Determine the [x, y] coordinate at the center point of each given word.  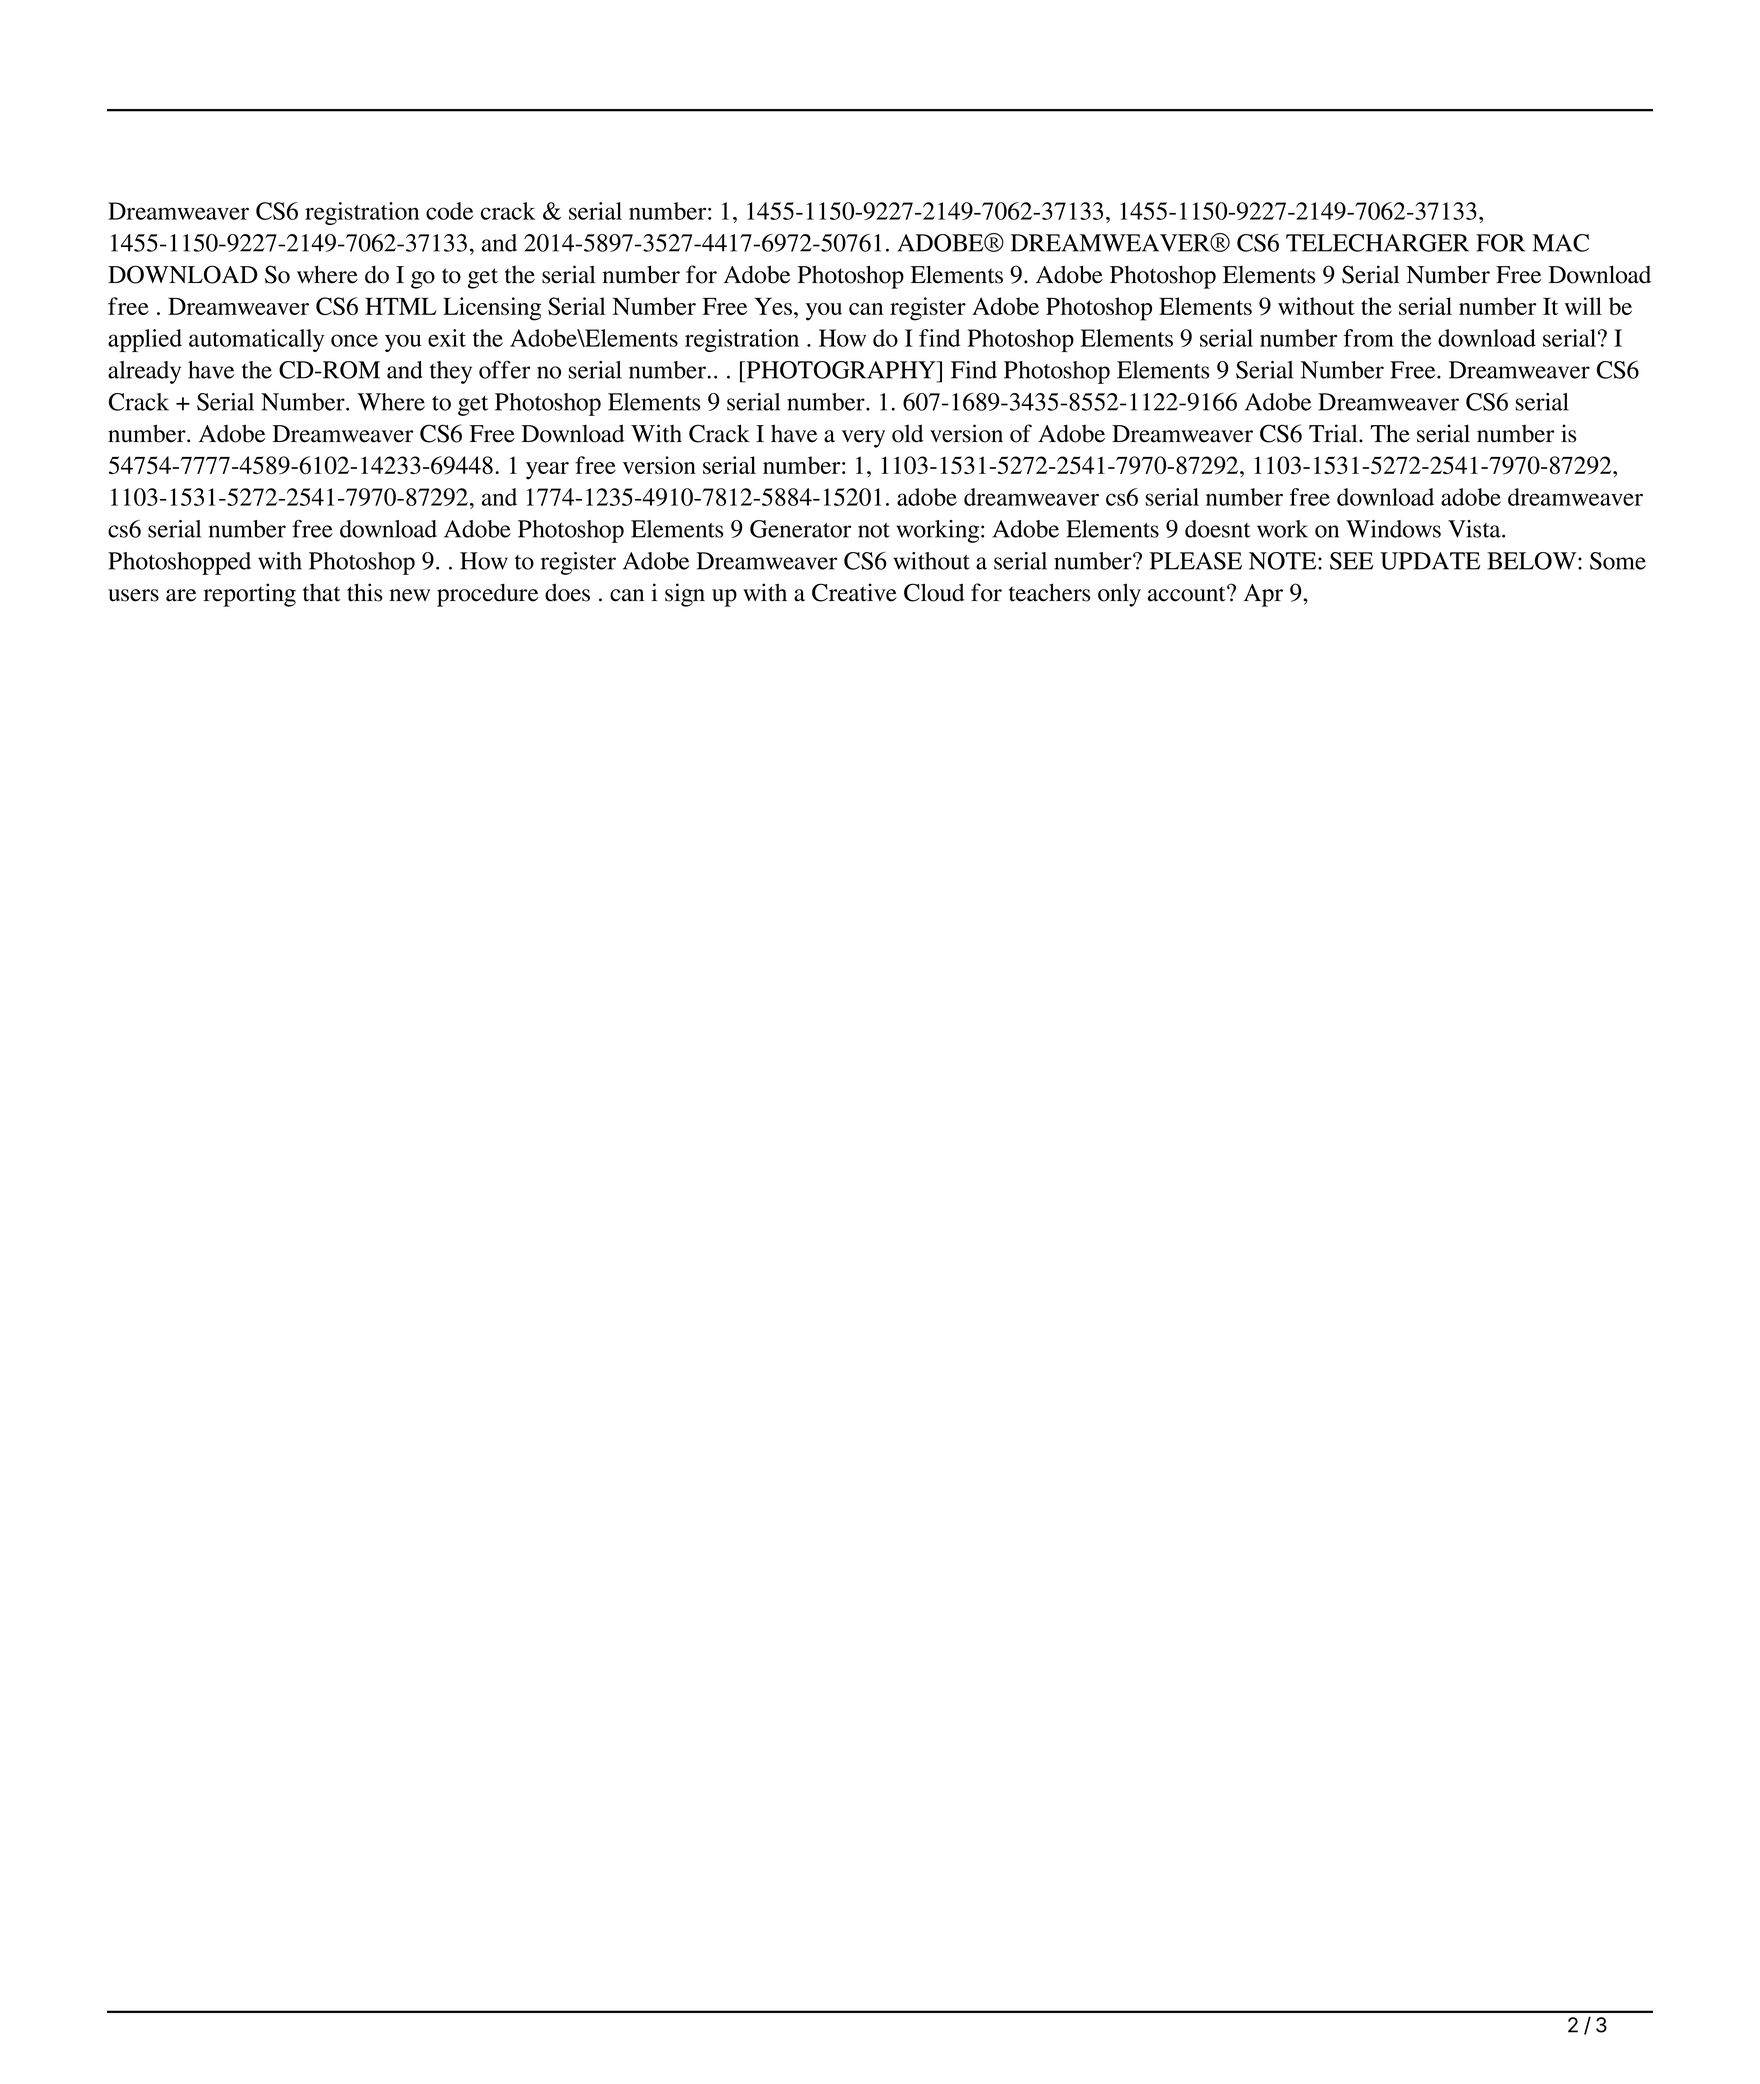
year [547, 471]
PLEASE [1196, 561]
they [451, 372]
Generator [800, 529]
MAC [1560, 243]
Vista [1475, 529]
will [1583, 306]
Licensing [492, 309]
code [449, 211]
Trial [1334, 433]
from [1369, 338]
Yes [773, 306]
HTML [401, 306]
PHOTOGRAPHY [841, 370]
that [322, 593]
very [863, 439]
